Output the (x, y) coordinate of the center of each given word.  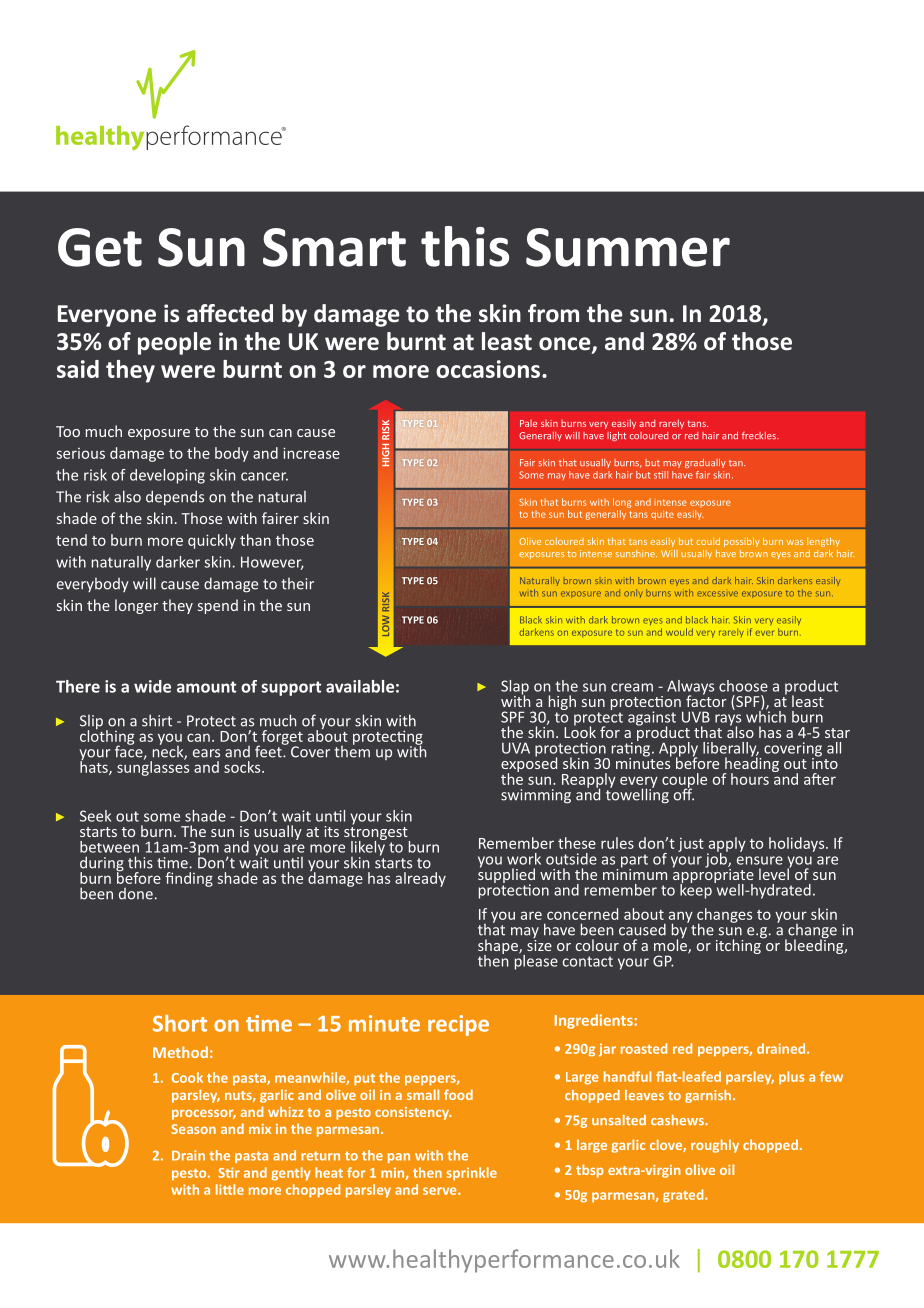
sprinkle (471, 1174)
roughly (715, 1146)
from (553, 313)
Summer (628, 247)
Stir (229, 1172)
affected (230, 313)
